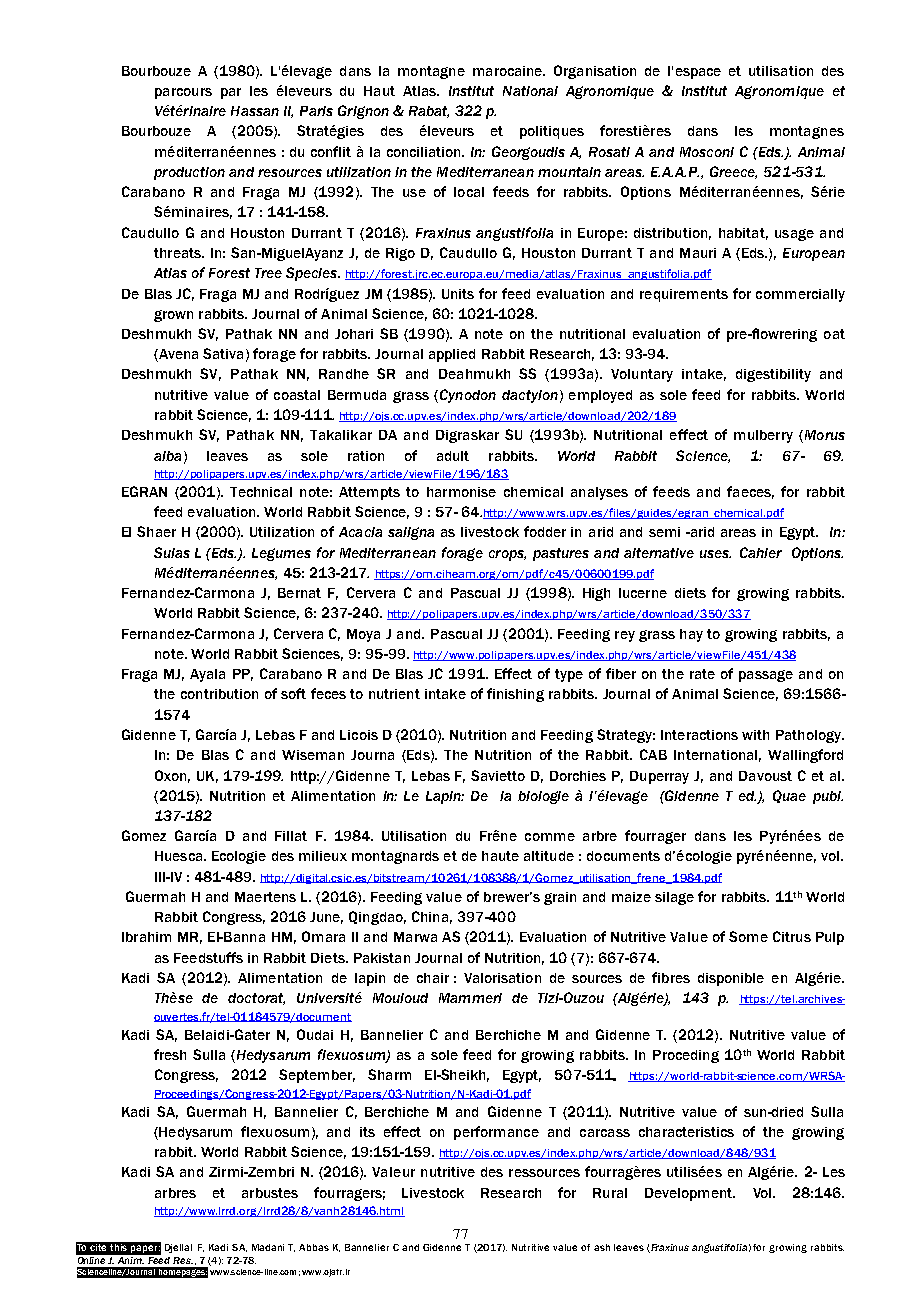 The width and height of the document is (924, 1307). I want to click on Rabat, so click(429, 112).
